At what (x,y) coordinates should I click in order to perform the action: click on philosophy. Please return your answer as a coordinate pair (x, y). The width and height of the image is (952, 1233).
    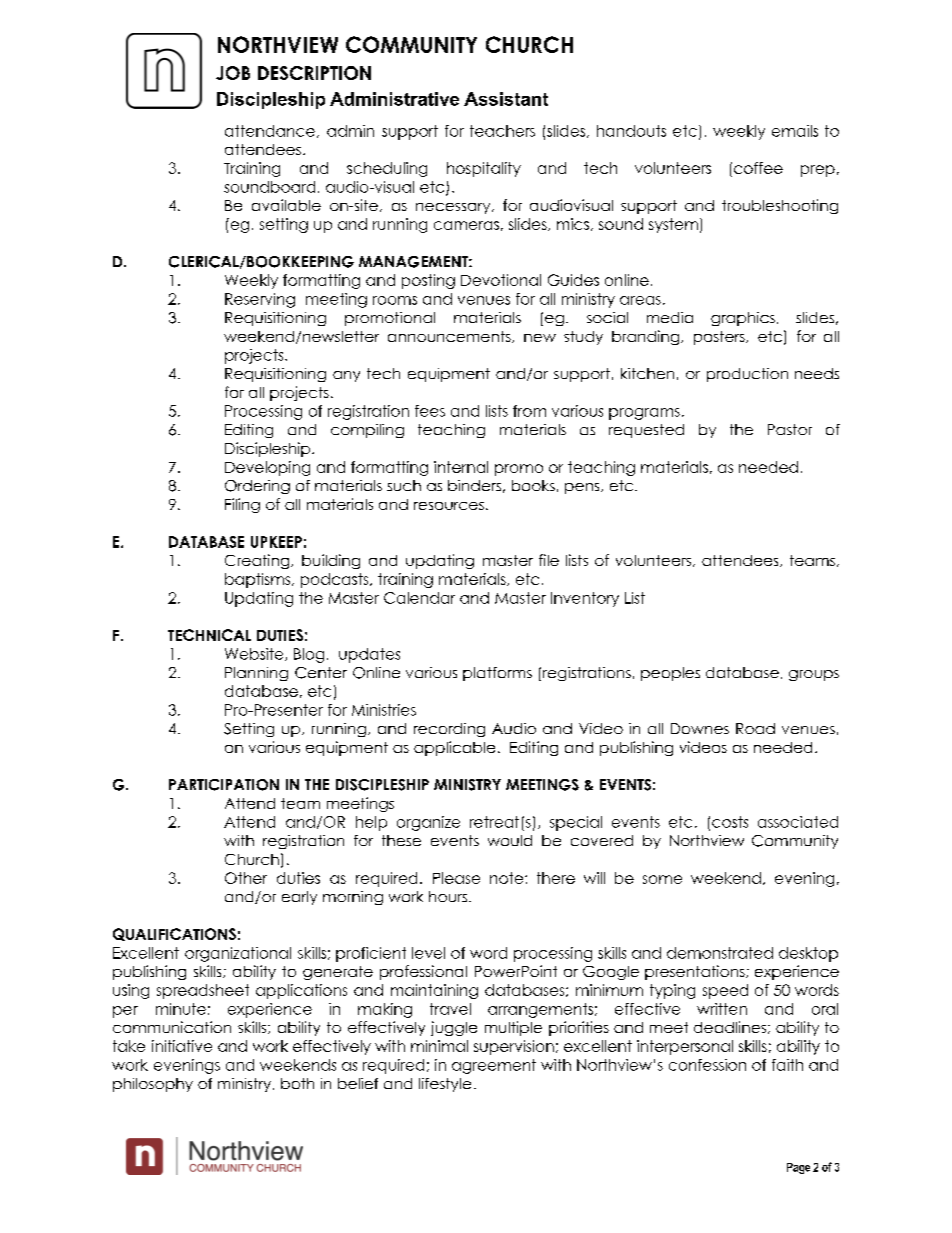
    Looking at the image, I should click on (153, 1085).
